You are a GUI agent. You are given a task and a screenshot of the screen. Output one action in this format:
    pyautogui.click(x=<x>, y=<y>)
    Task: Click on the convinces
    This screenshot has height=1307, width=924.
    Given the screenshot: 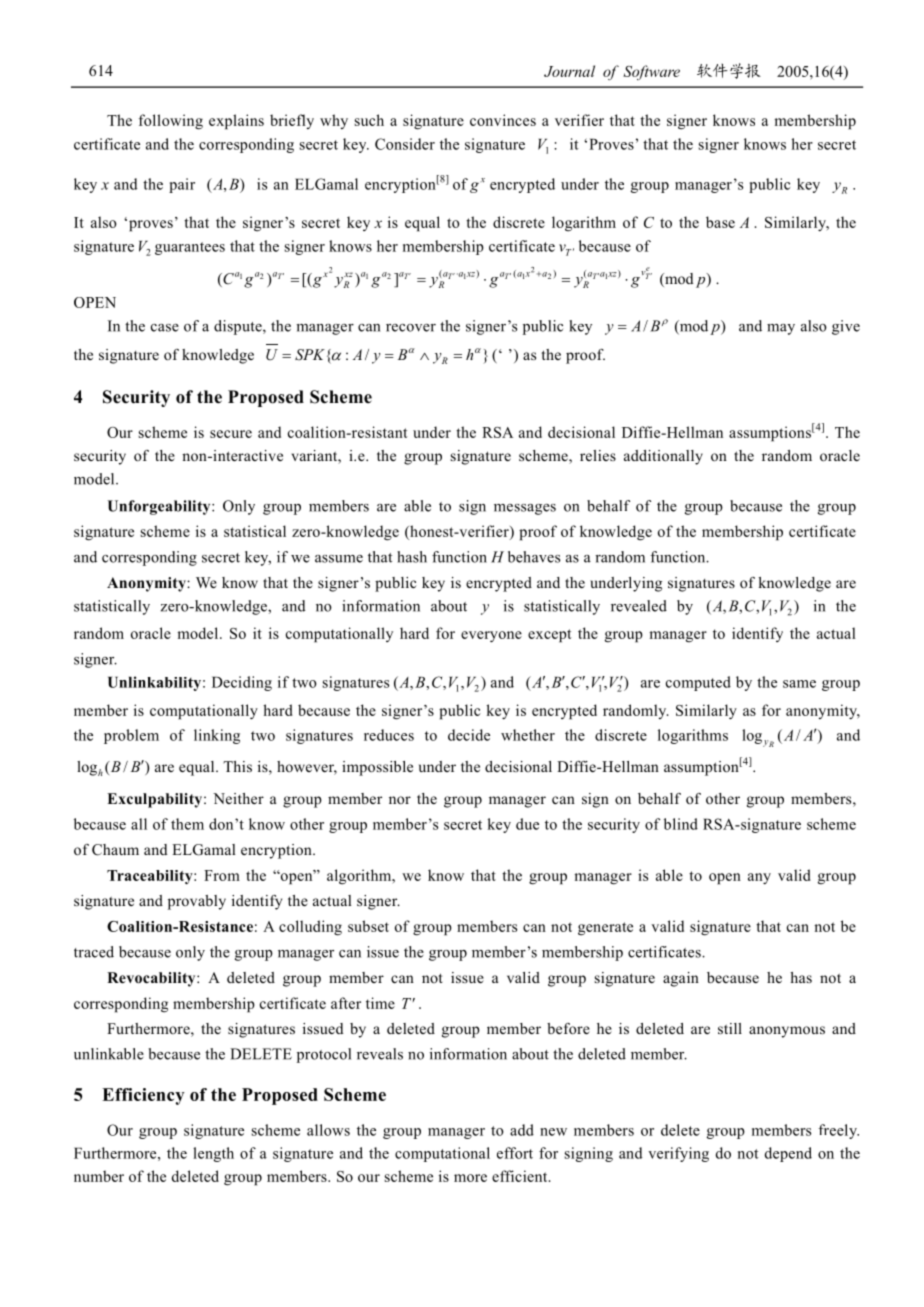 What is the action you would take?
    pyautogui.click(x=503, y=120)
